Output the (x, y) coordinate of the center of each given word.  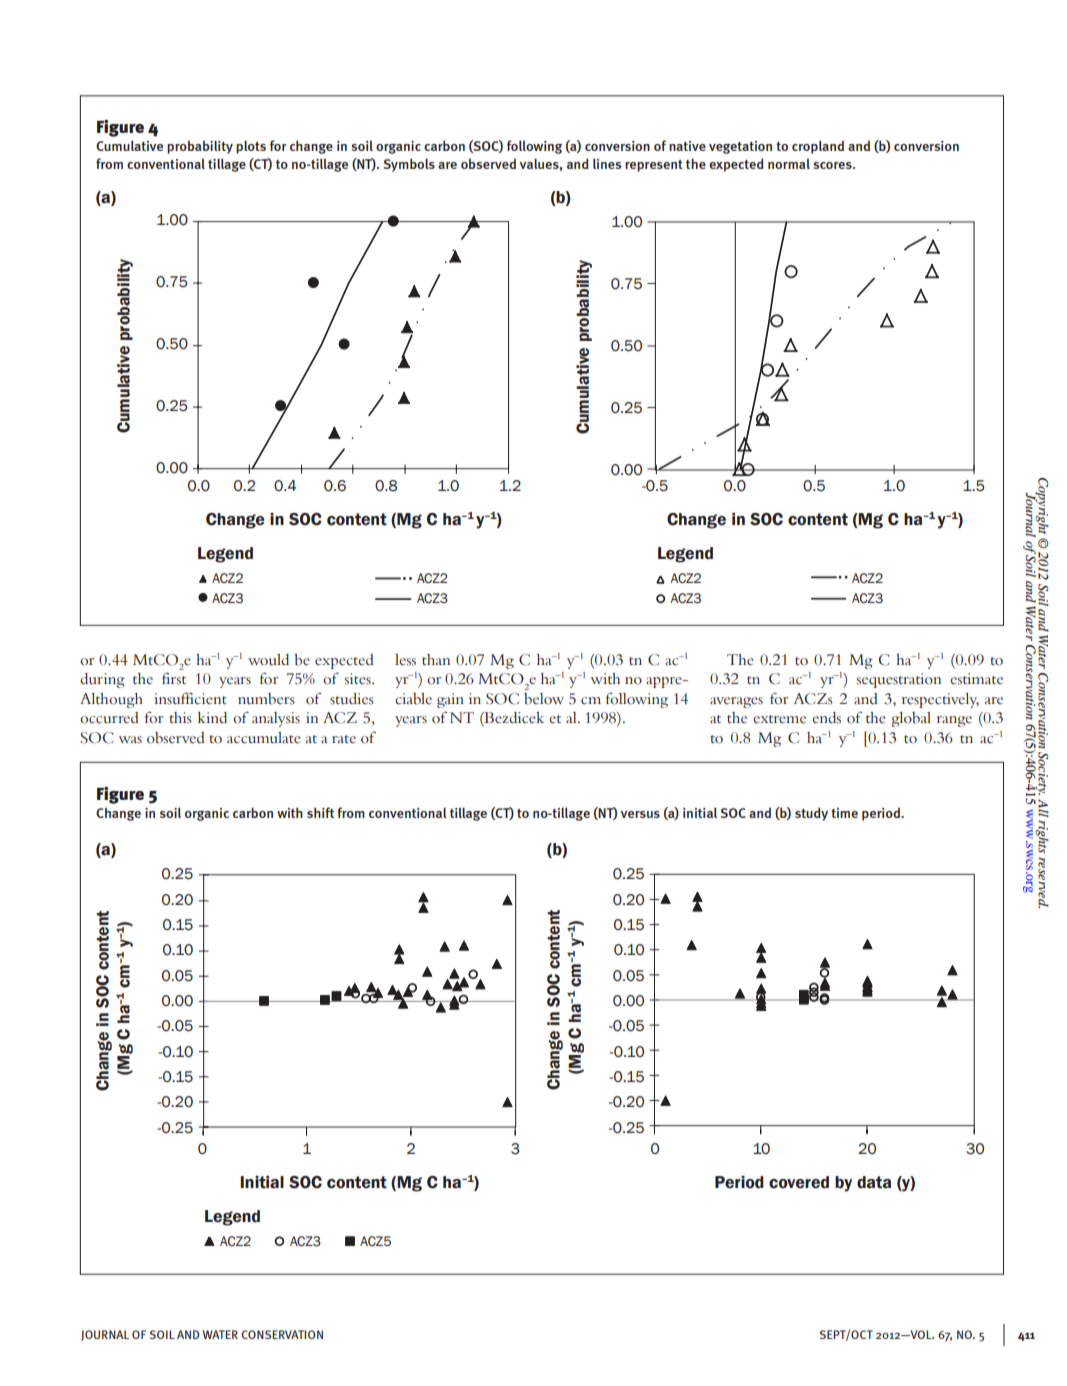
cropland (818, 147)
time (844, 813)
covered (799, 1182)
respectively (940, 700)
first (174, 678)
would (268, 660)
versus (640, 814)
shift (320, 812)
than (436, 660)
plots (251, 147)
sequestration (899, 680)
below (544, 699)
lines (607, 163)
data (874, 1182)
